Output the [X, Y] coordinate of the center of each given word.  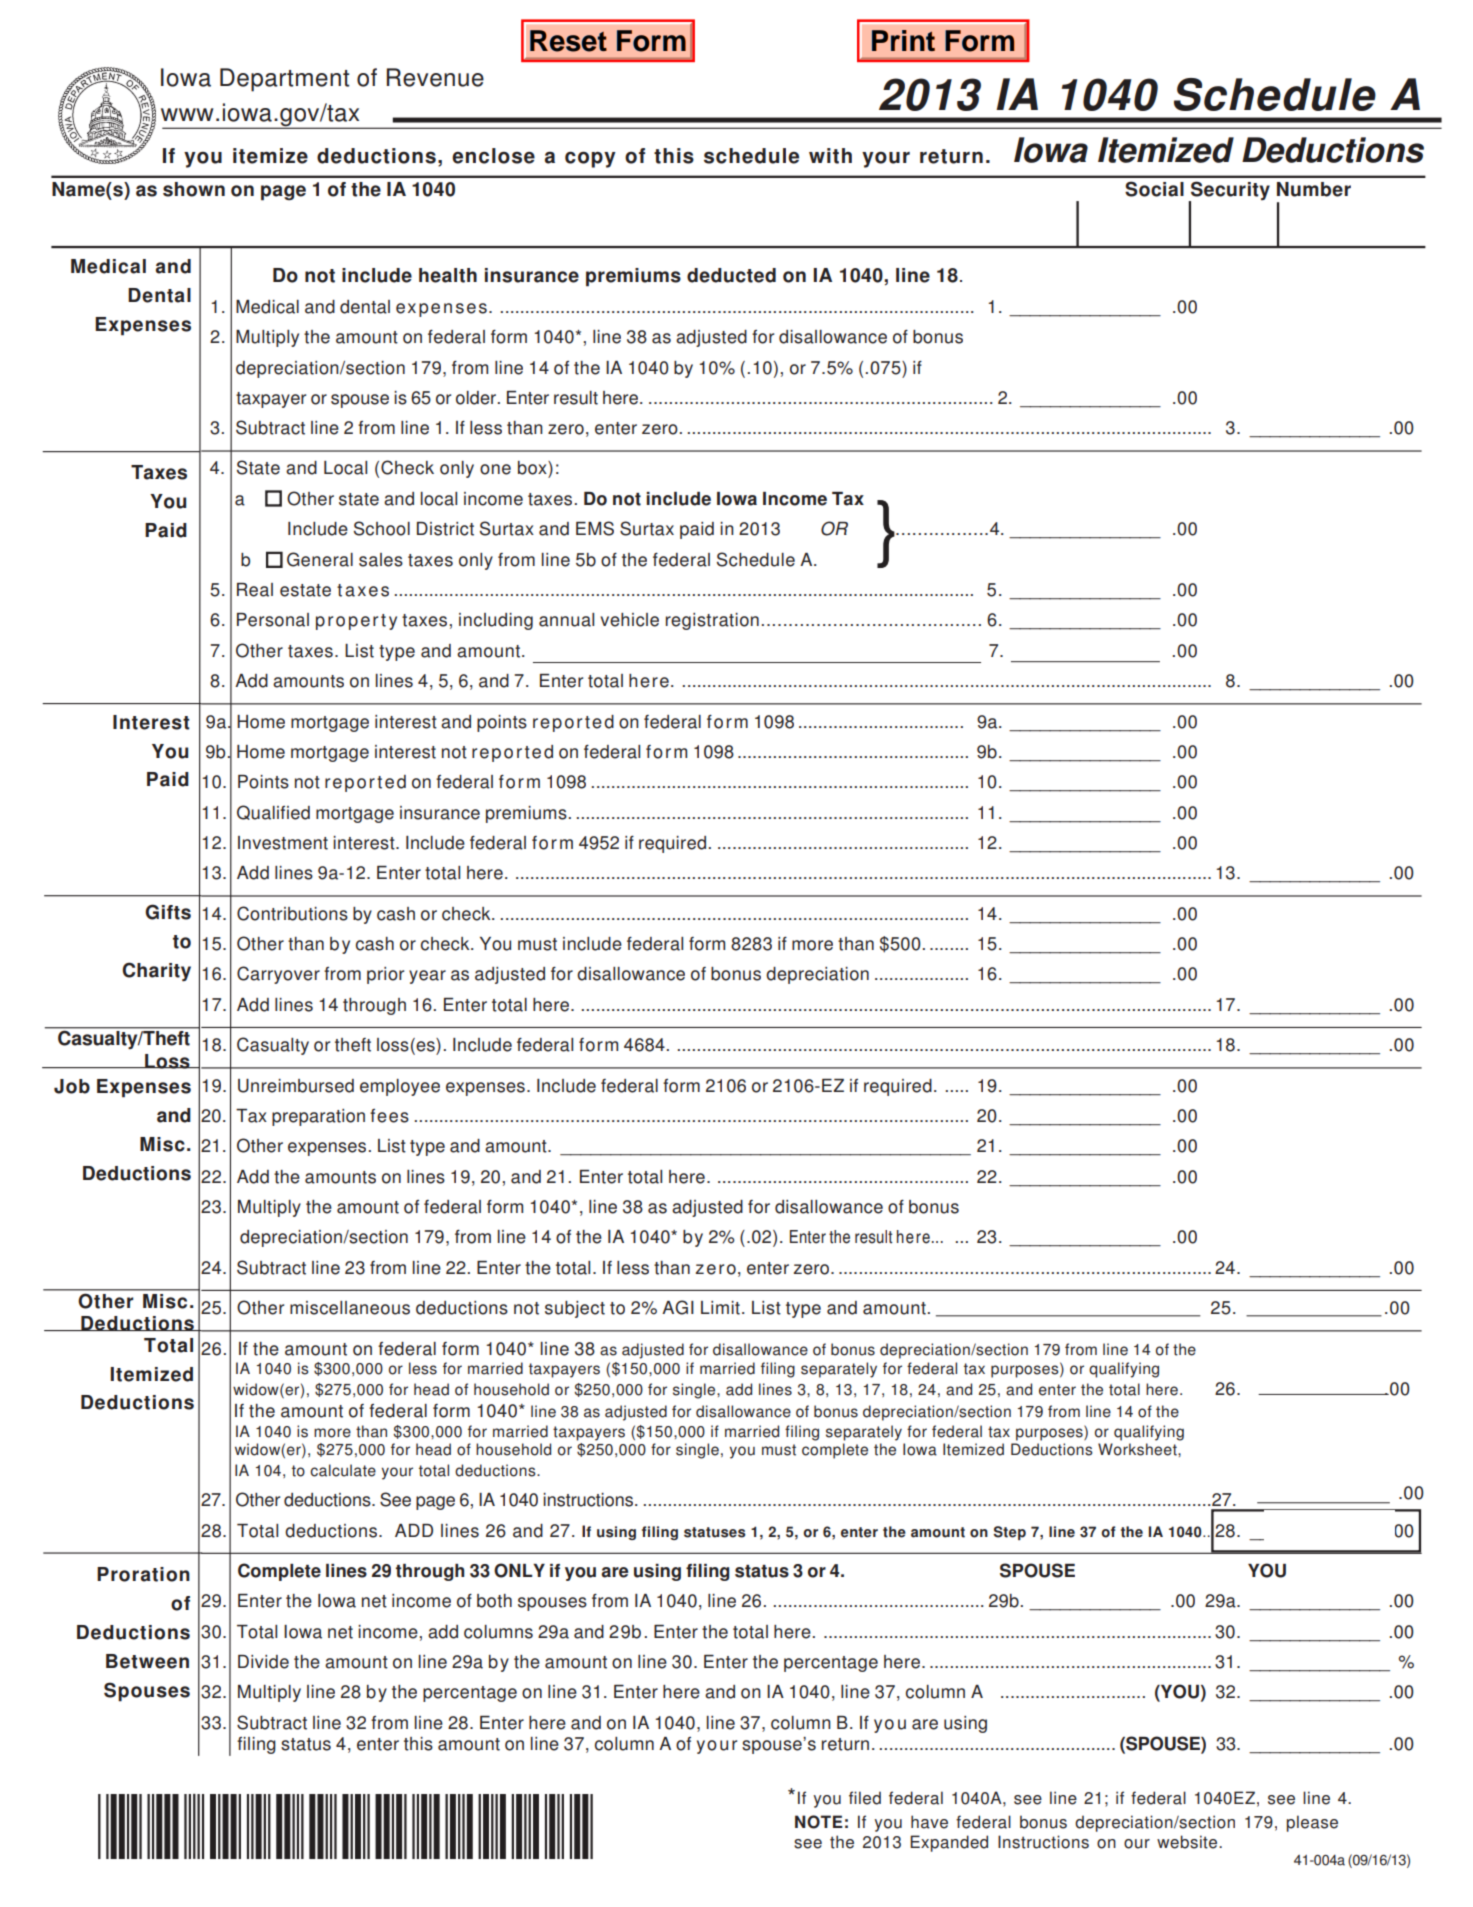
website [1188, 1842]
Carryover [278, 975]
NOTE [819, 1822]
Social [1154, 189]
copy [590, 159]
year [427, 977]
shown [194, 189]
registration [712, 621]
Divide [263, 1662]
